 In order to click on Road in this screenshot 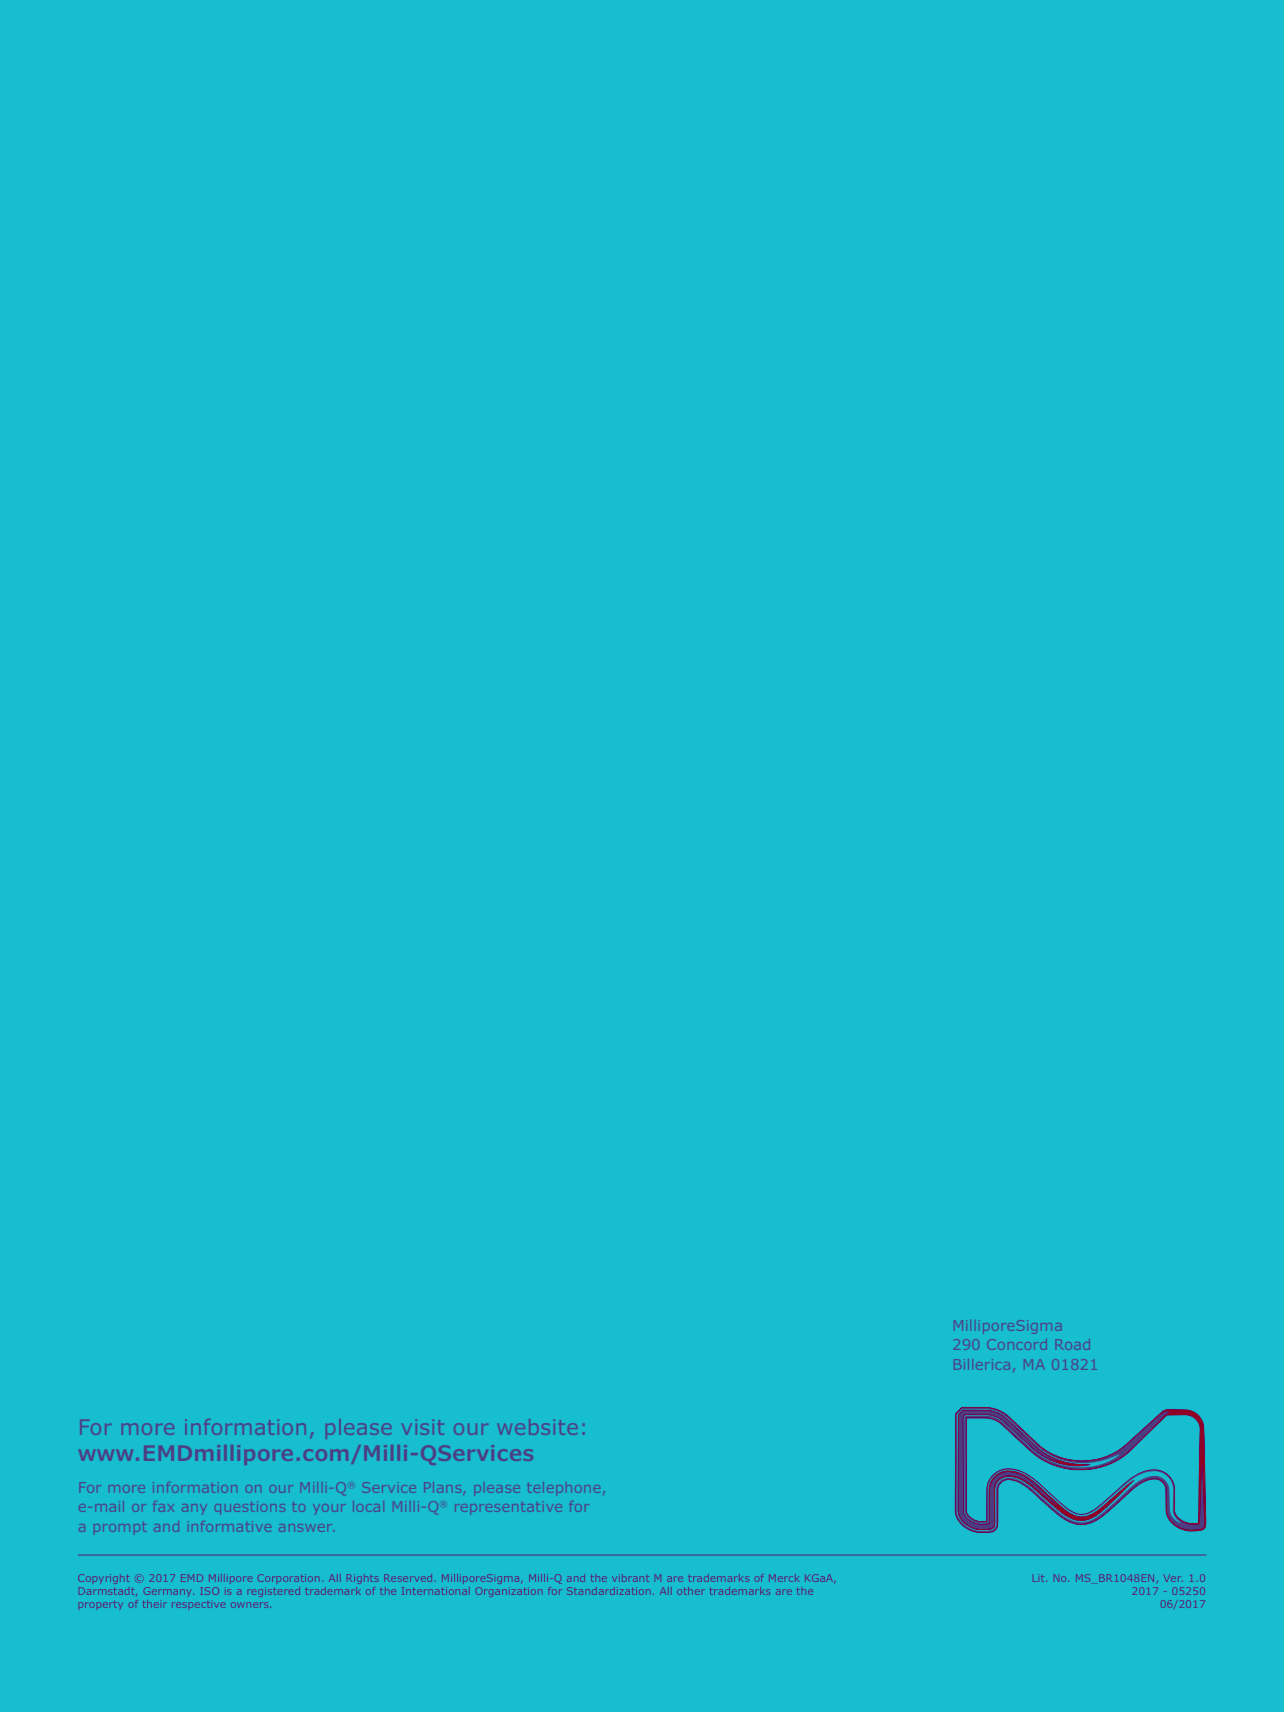, I will do `click(1072, 1344)`.
